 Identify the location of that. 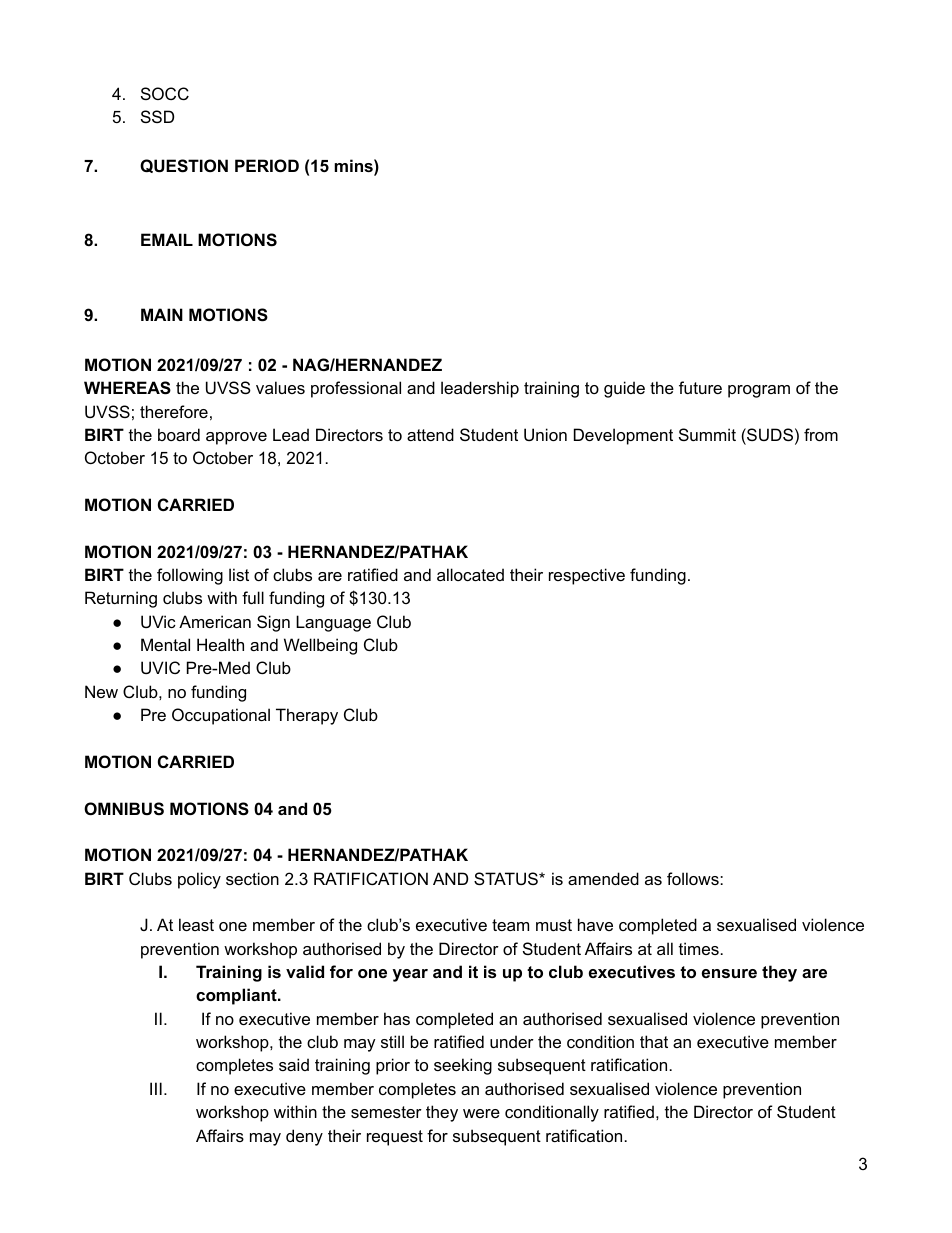
(654, 1041).
